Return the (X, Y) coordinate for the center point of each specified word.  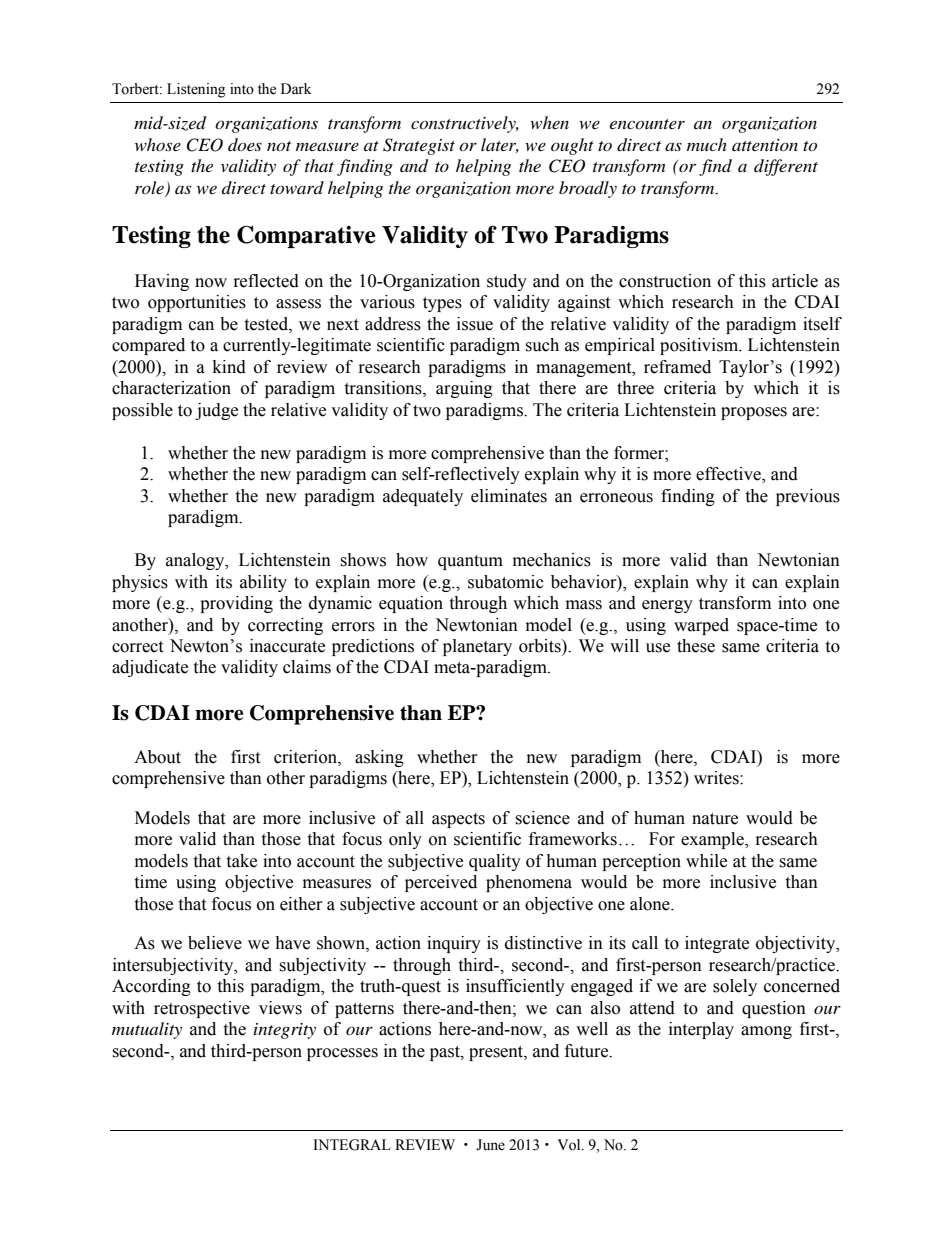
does (245, 144)
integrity (285, 1031)
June (490, 1145)
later (500, 145)
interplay (701, 1030)
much (707, 144)
